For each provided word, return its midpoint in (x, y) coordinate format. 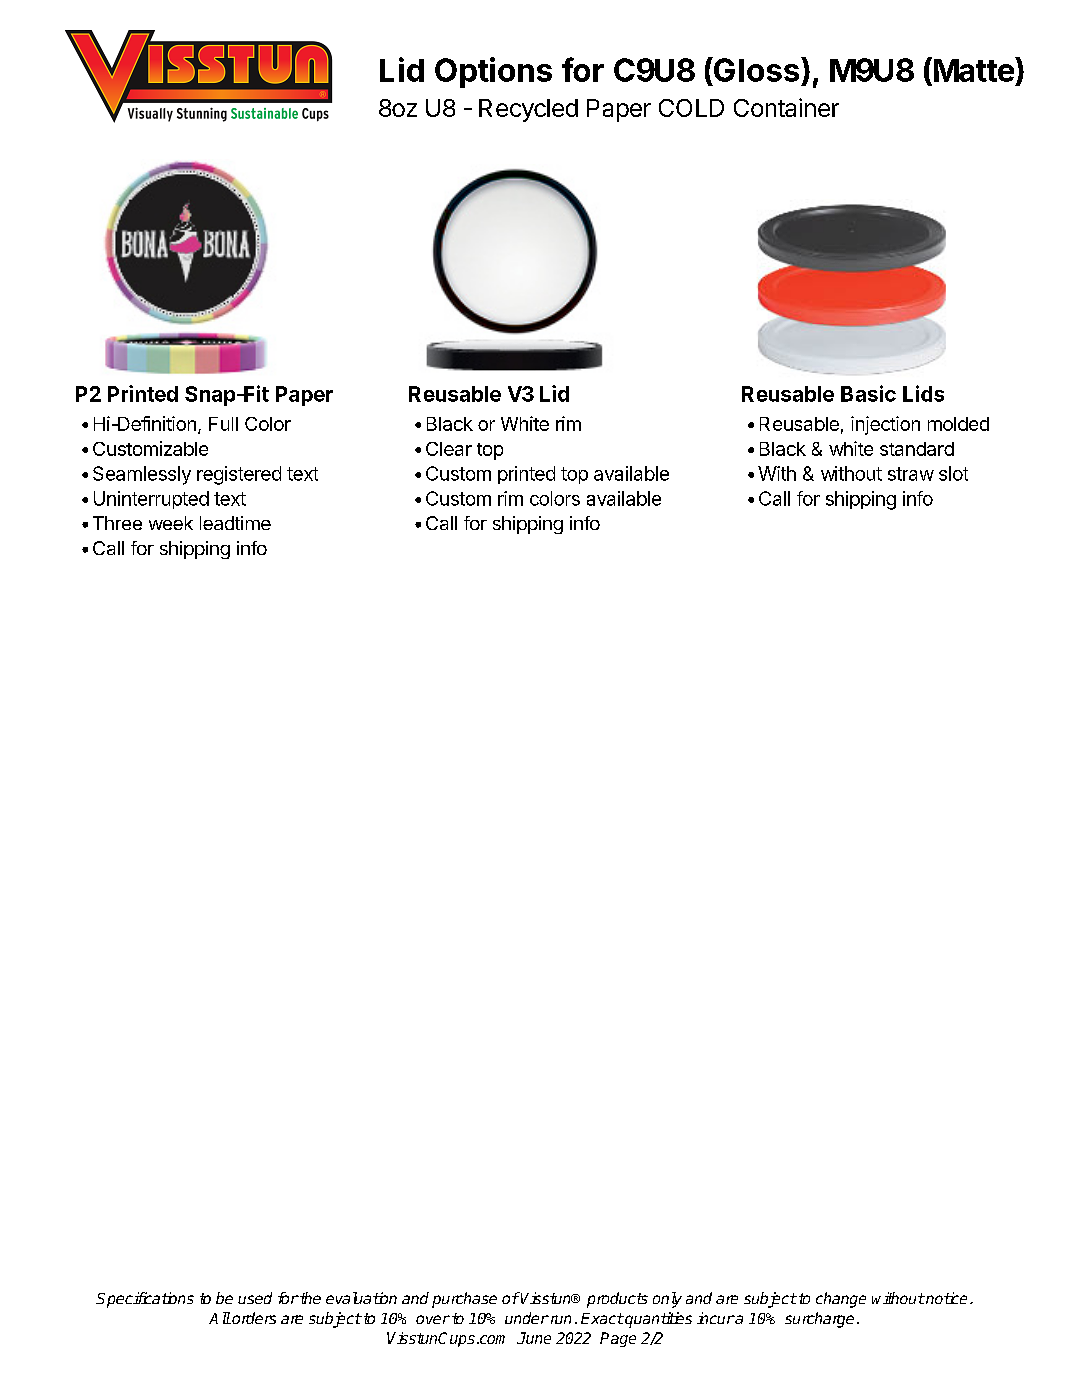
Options (493, 72)
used (255, 1298)
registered (239, 475)
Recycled (528, 110)
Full (223, 424)
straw (911, 474)
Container (786, 107)
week (171, 523)
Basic (868, 393)
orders (253, 1318)
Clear (449, 449)
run (559, 1319)
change (841, 1300)
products (617, 1300)
